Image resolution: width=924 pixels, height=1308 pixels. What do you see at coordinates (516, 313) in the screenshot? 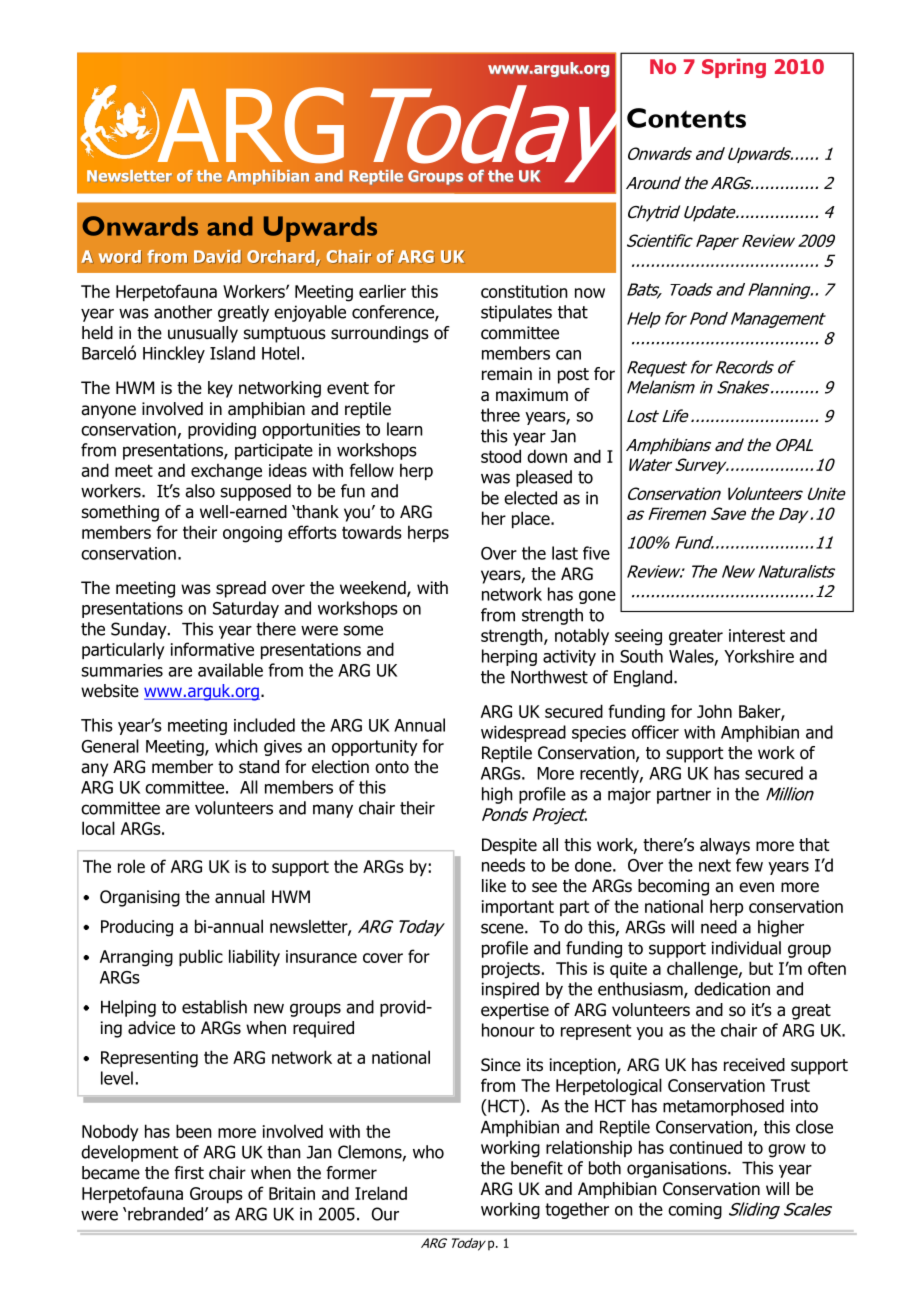
I see `stipulates` at bounding box center [516, 313].
